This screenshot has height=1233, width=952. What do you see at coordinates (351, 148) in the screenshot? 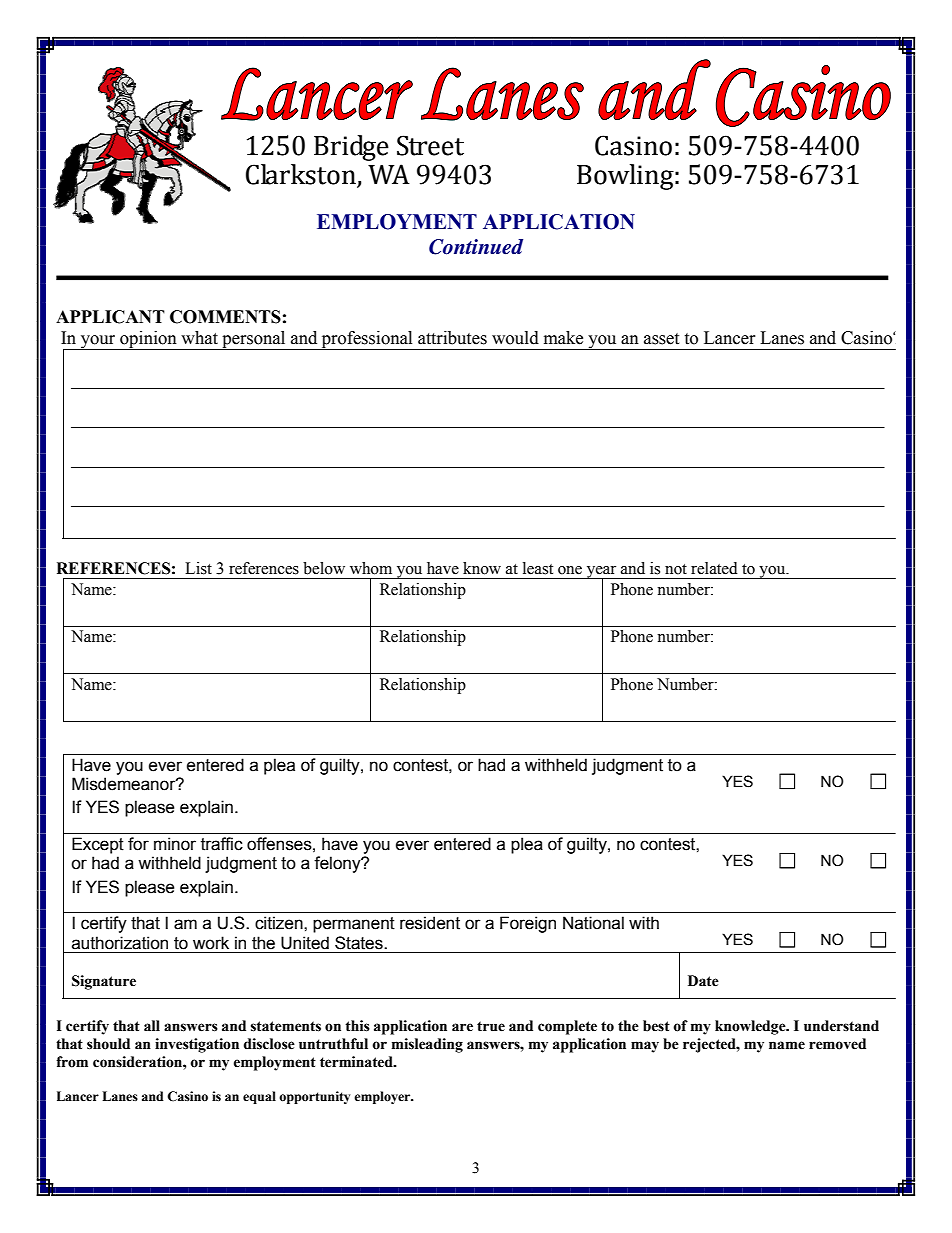
I see `Bridge` at bounding box center [351, 148].
